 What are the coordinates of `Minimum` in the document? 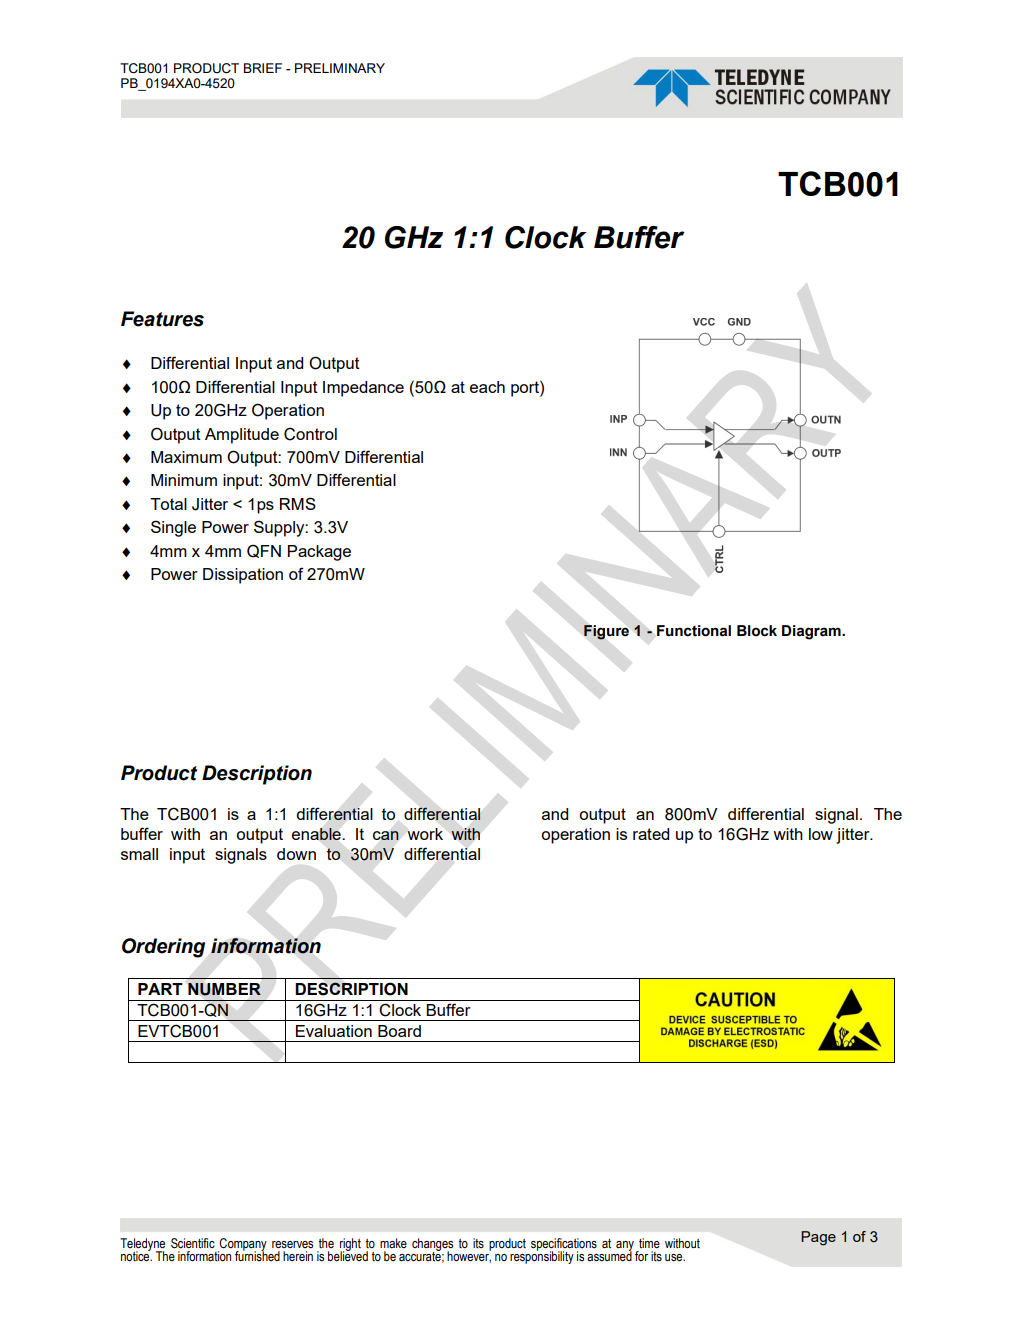 It's located at (184, 480).
